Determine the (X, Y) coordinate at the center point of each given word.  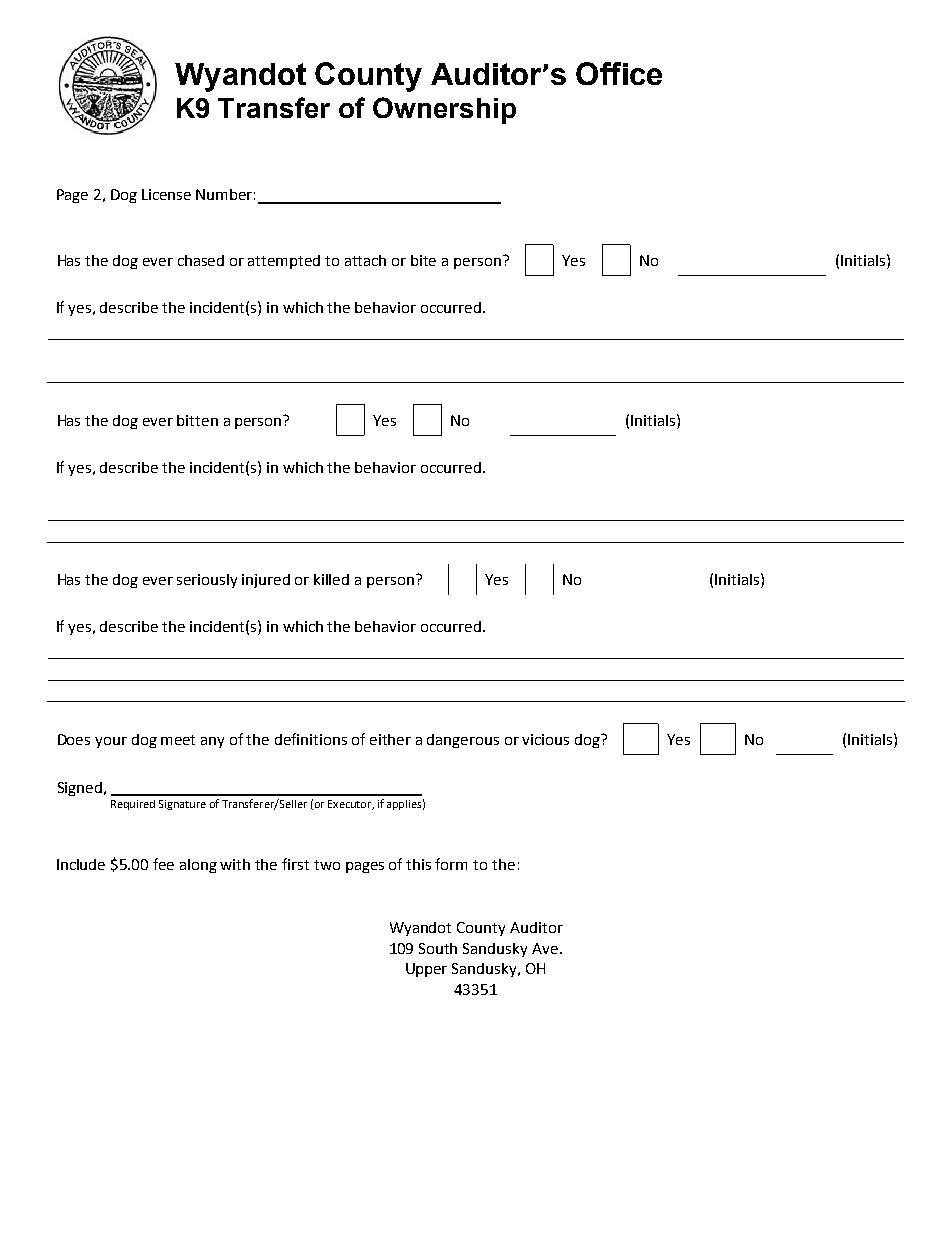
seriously (207, 581)
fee (163, 864)
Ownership (444, 110)
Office (619, 73)
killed (331, 579)
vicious (545, 739)
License (166, 194)
